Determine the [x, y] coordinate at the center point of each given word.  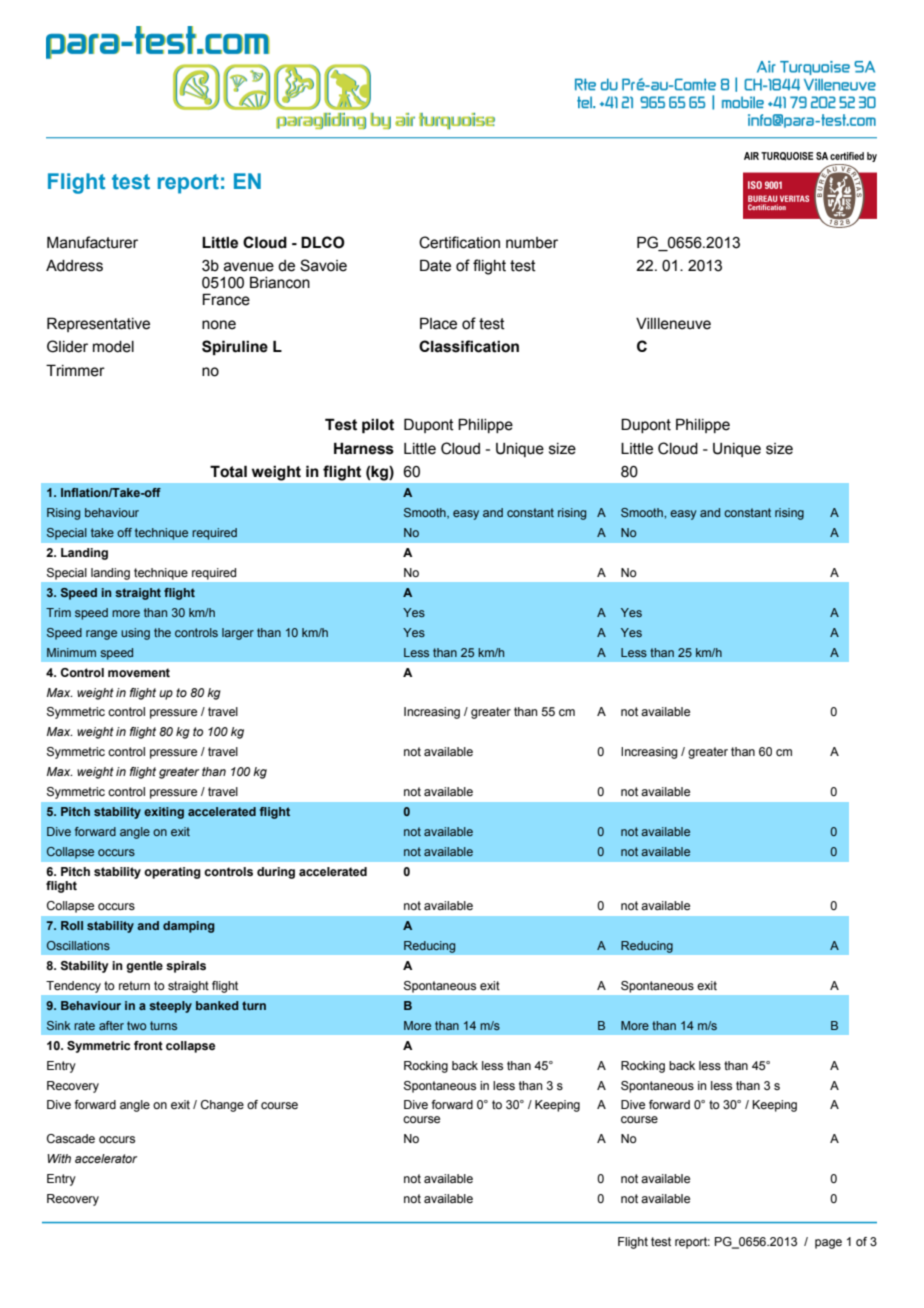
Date [435, 265]
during [276, 873]
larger [238, 634]
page [828, 1244]
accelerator [106, 1158]
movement [139, 672]
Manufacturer [92, 242]
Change [222, 1106]
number [532, 243]
